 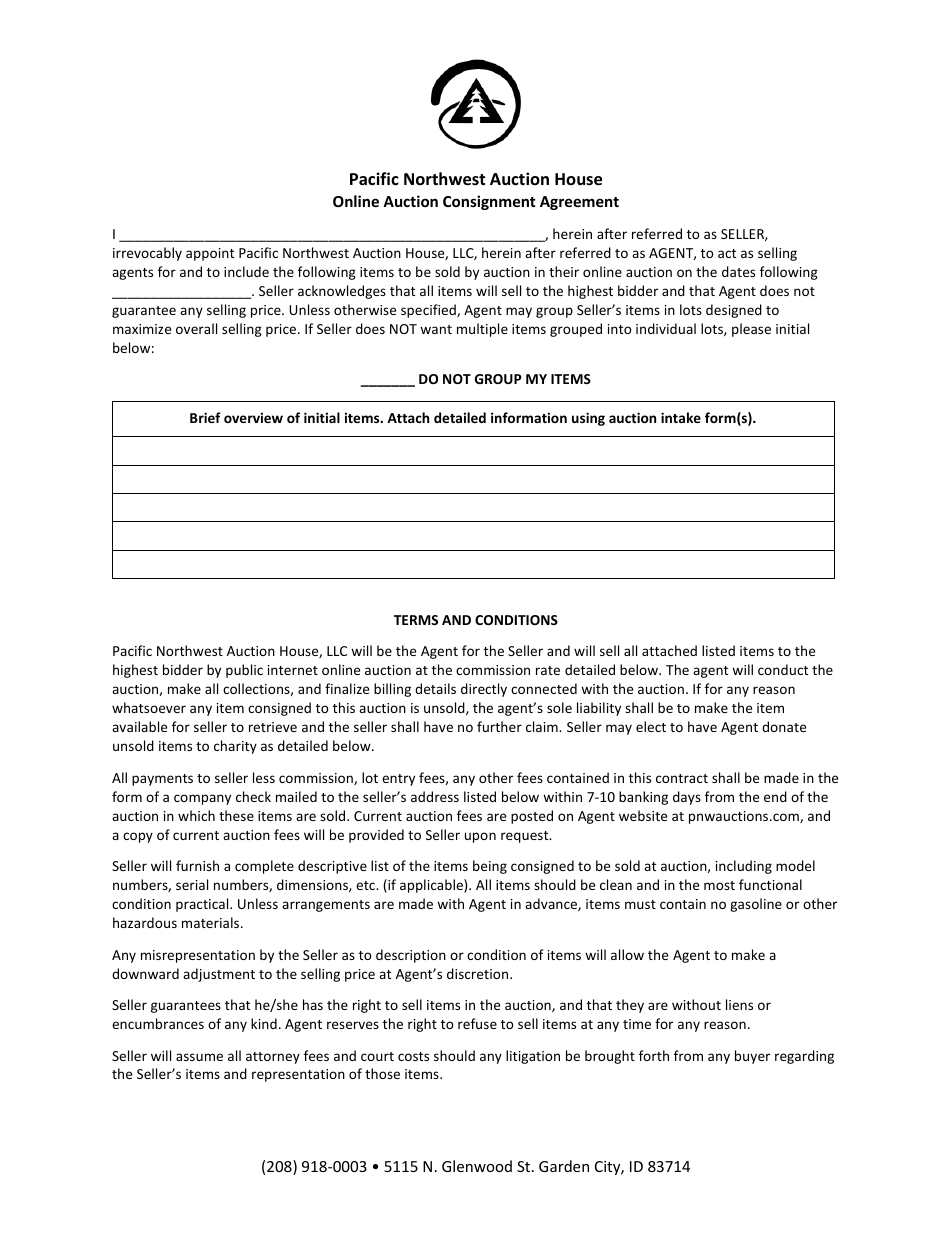 What do you see at coordinates (489, 202) in the image?
I see `Consignment` at bounding box center [489, 202].
